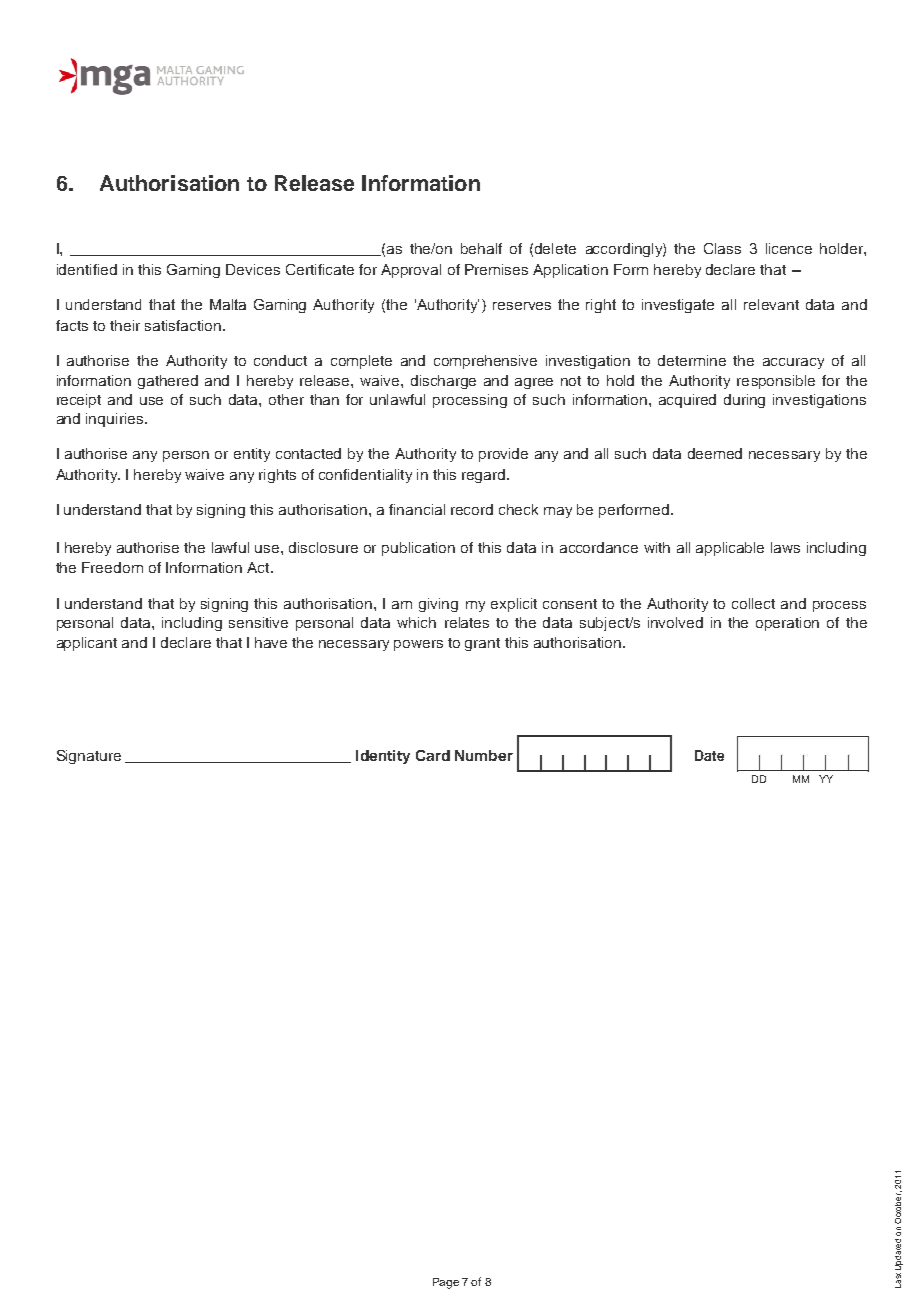  What do you see at coordinates (417, 509) in the image?
I see `financial` at bounding box center [417, 509].
